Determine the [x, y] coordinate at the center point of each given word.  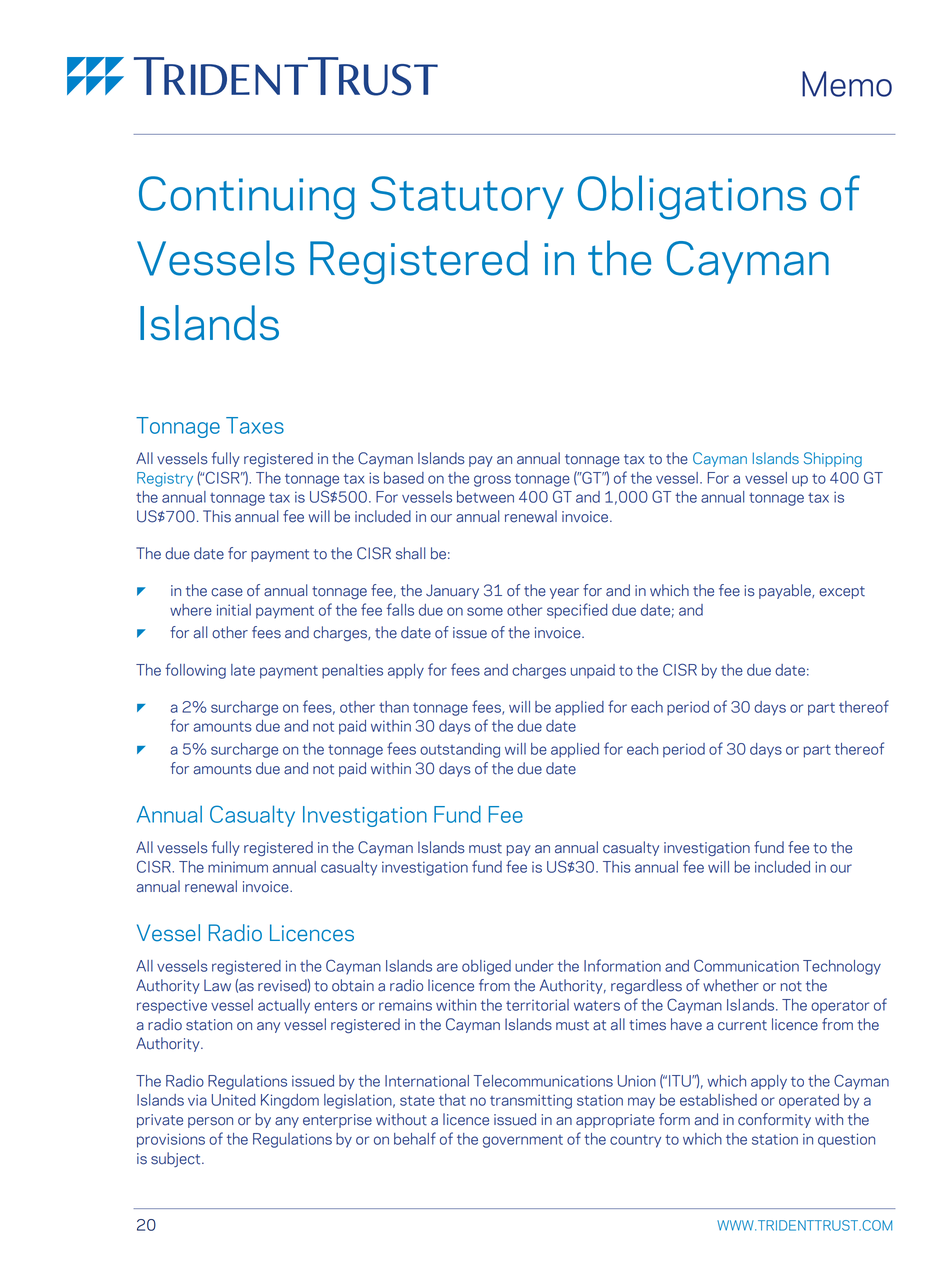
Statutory [467, 197]
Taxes [255, 425]
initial [234, 610]
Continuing [247, 198]
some [485, 611]
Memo [847, 84]
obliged [486, 967]
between [485, 497]
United [234, 1100]
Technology [842, 967]
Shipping [833, 459]
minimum [238, 867]
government [523, 1141]
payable [786, 591]
